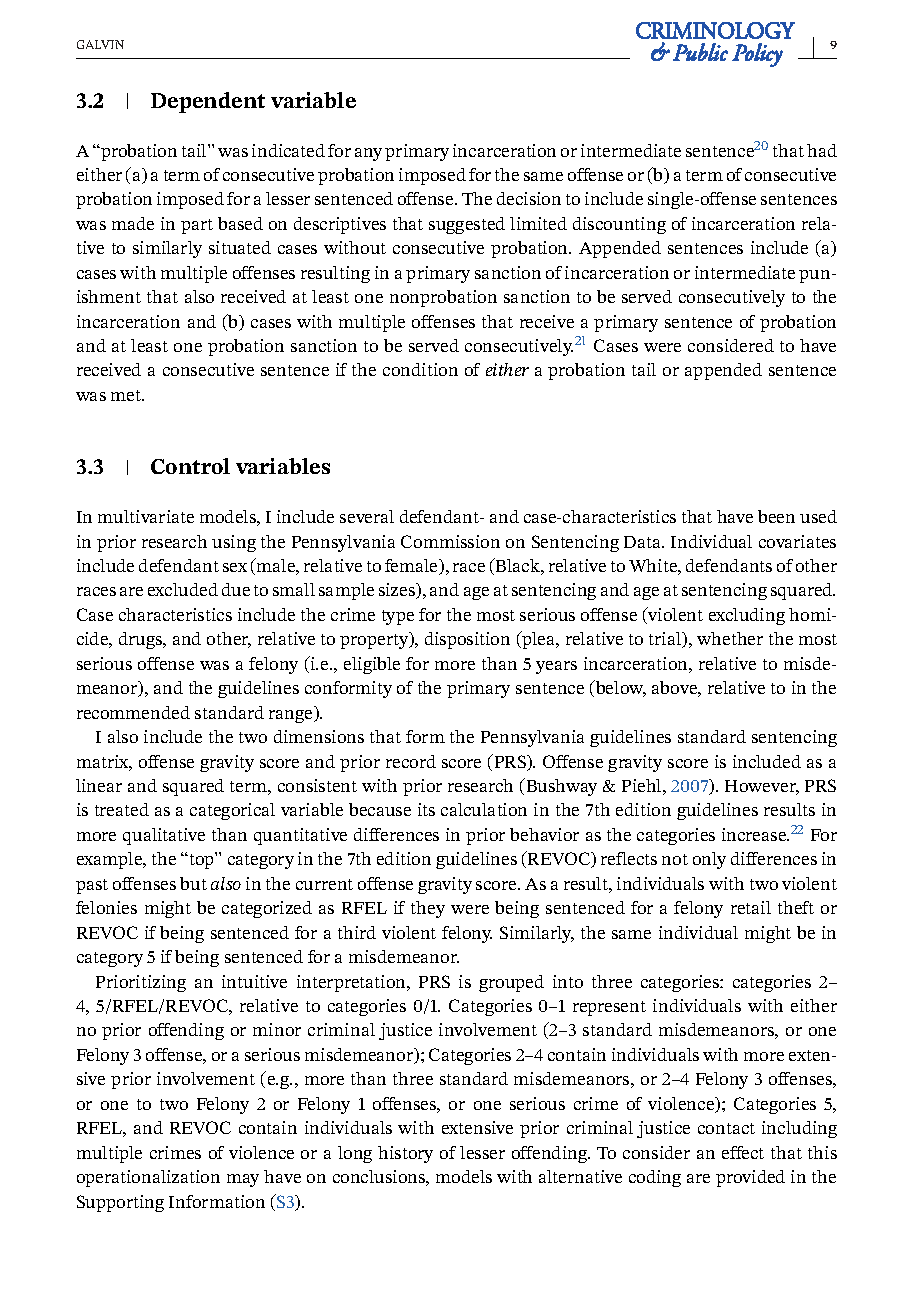  What do you see at coordinates (822, 150) in the page?
I see `had` at bounding box center [822, 150].
